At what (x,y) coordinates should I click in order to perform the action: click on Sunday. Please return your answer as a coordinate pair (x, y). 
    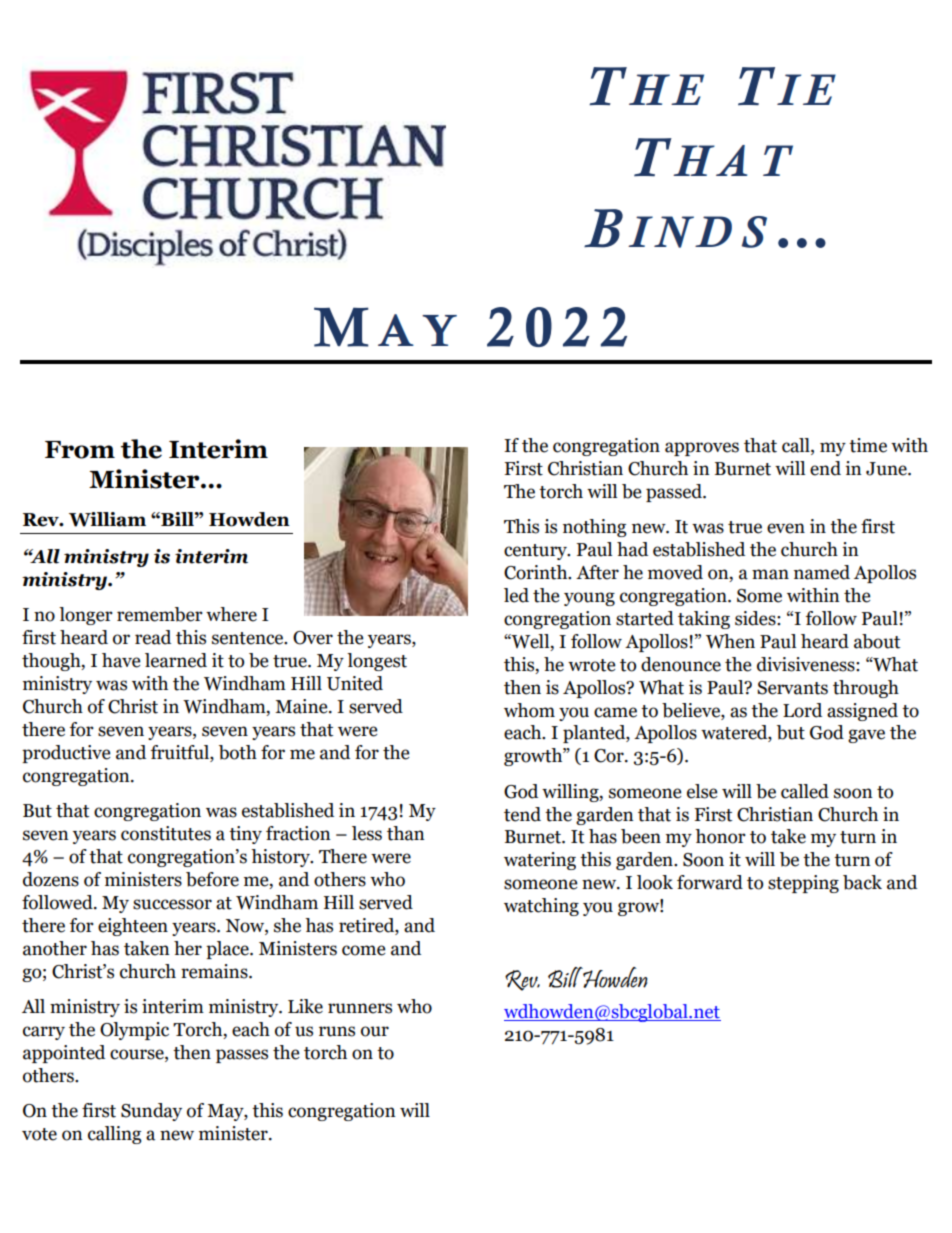
    Looking at the image, I should click on (151, 1112).
